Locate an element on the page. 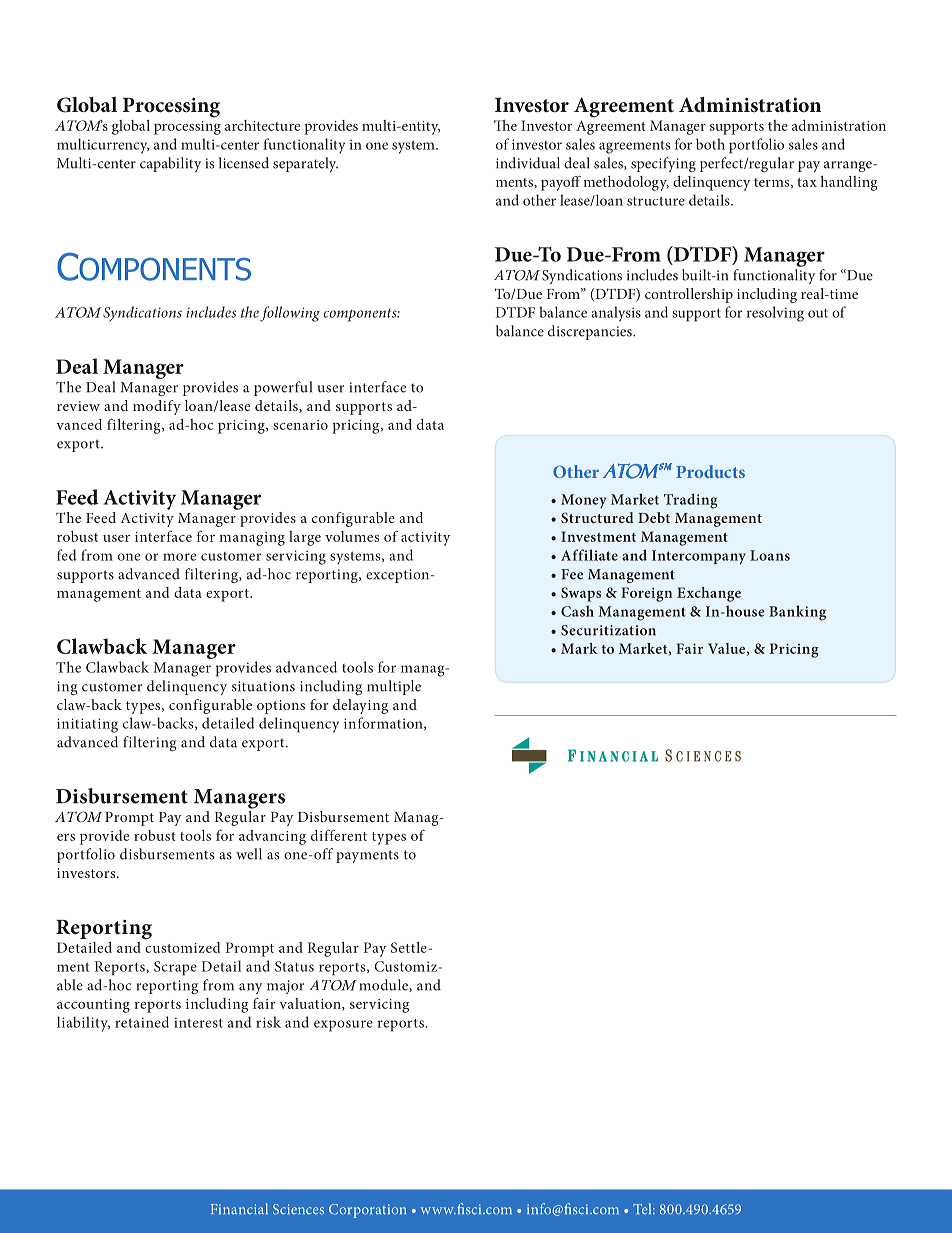 The width and height of the page is (952, 1233). module is located at coordinates (385, 985).
